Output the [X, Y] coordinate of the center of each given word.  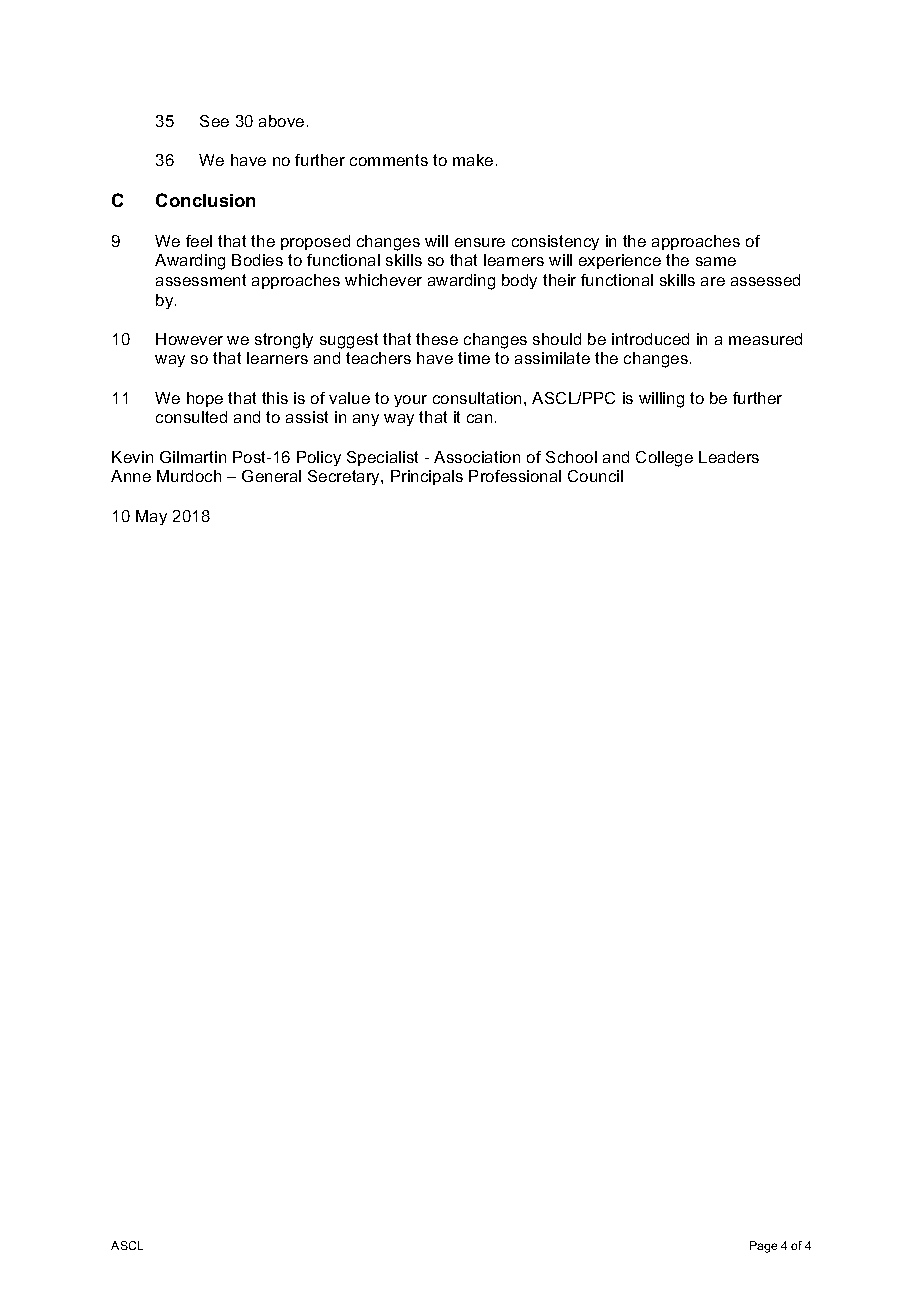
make [473, 160]
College [664, 459]
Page [763, 1247]
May [151, 517]
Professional [515, 476]
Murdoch [189, 476]
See [214, 121]
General [271, 476]
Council [595, 476]
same [716, 261]
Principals [427, 477]
